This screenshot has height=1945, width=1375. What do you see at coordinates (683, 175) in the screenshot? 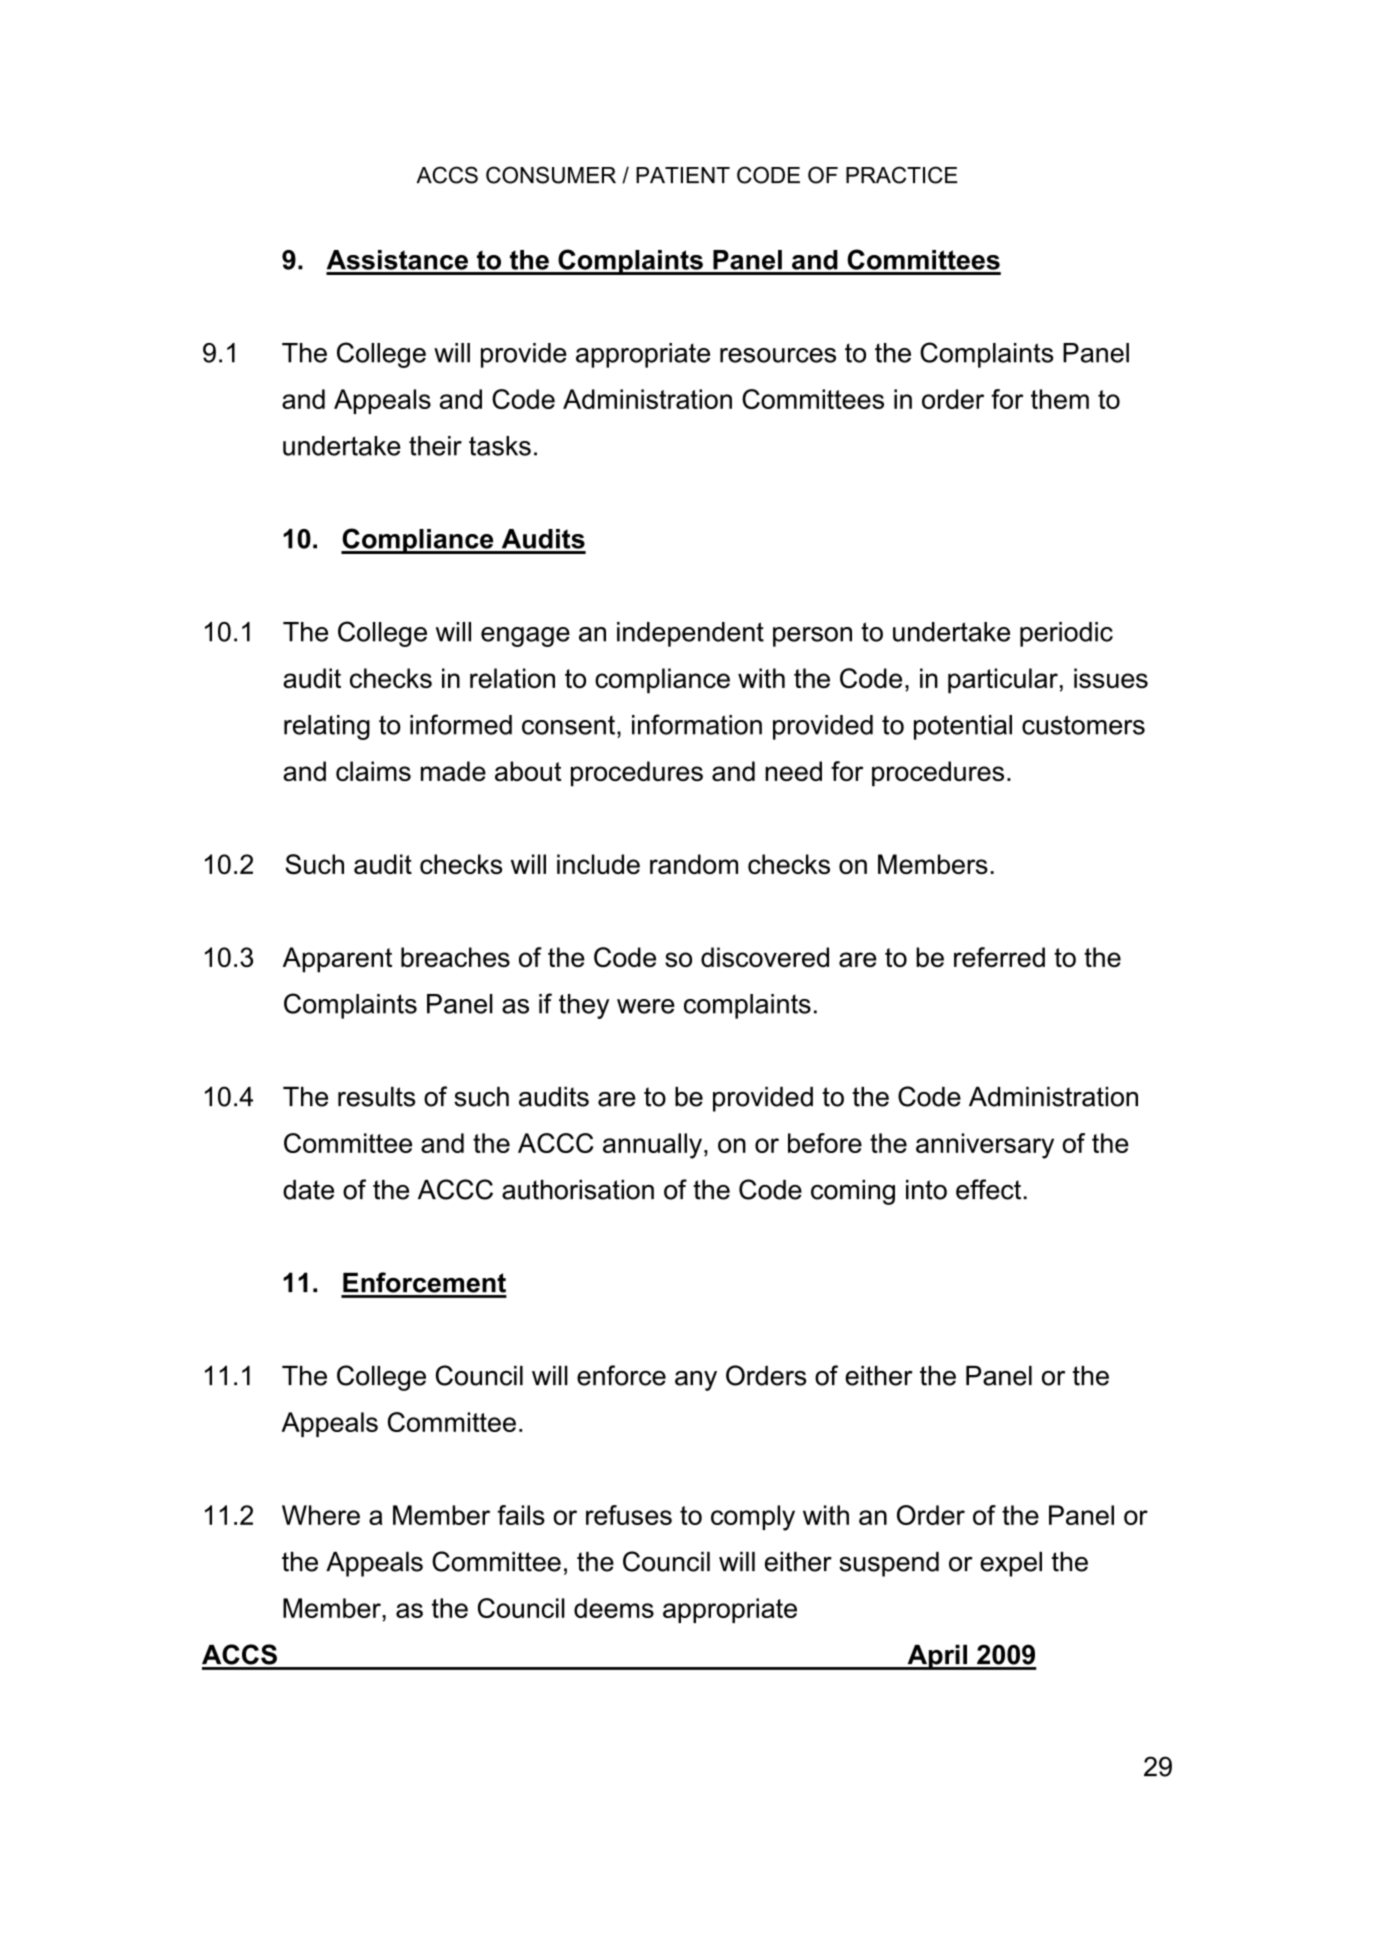
I see `PATIENT` at bounding box center [683, 175].
